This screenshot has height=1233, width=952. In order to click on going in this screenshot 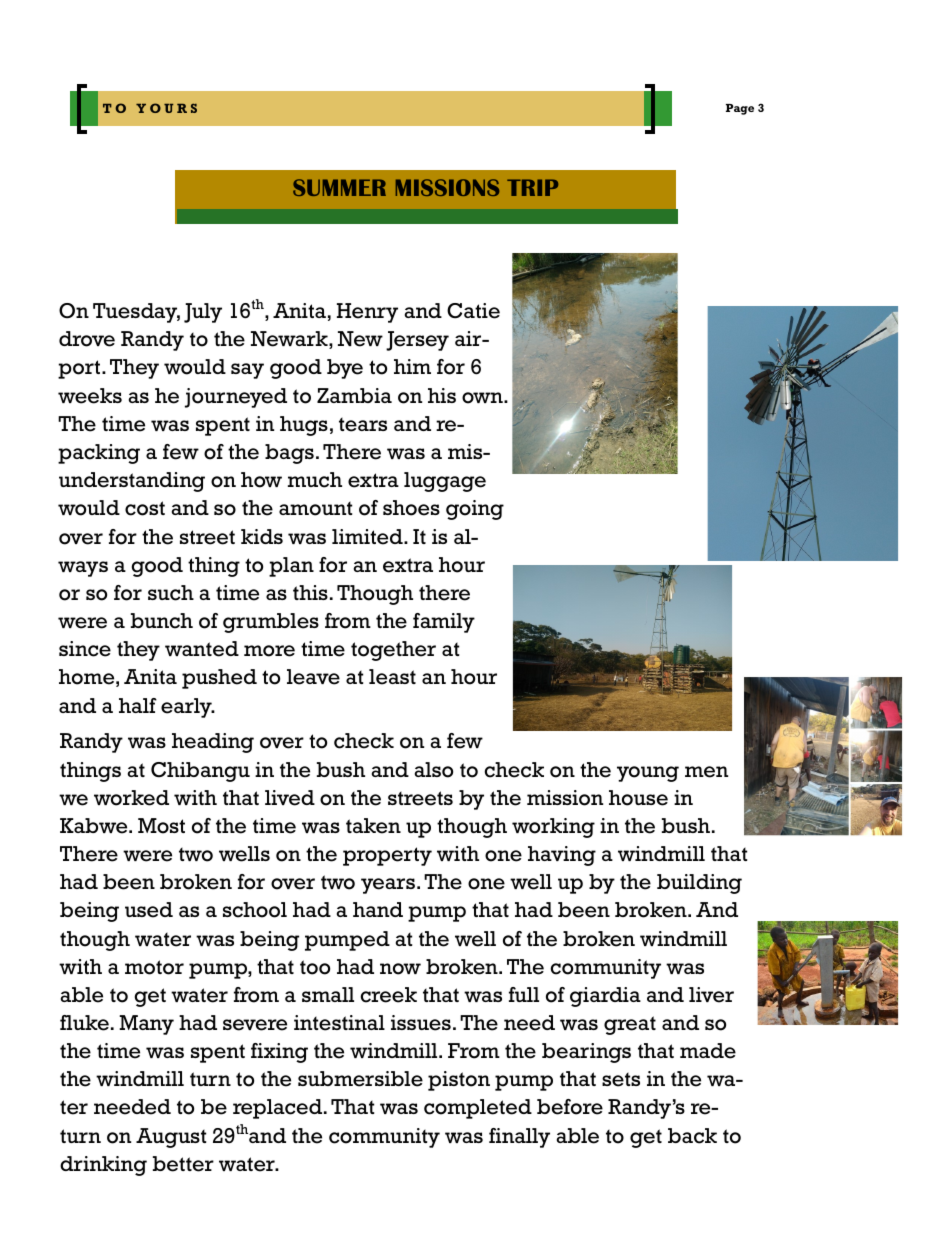, I will do `click(475, 510)`.
